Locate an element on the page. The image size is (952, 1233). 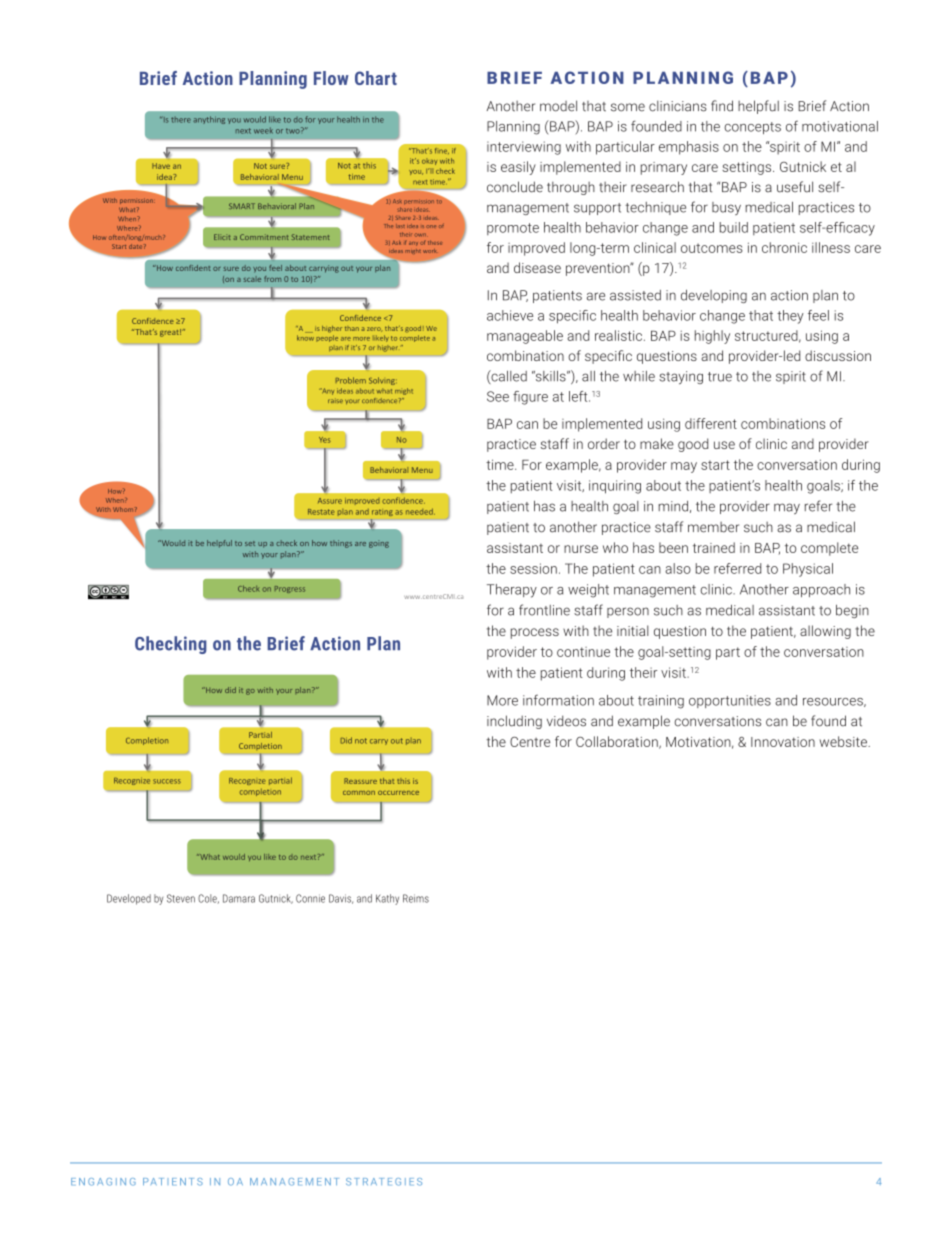
model is located at coordinates (558, 106).
